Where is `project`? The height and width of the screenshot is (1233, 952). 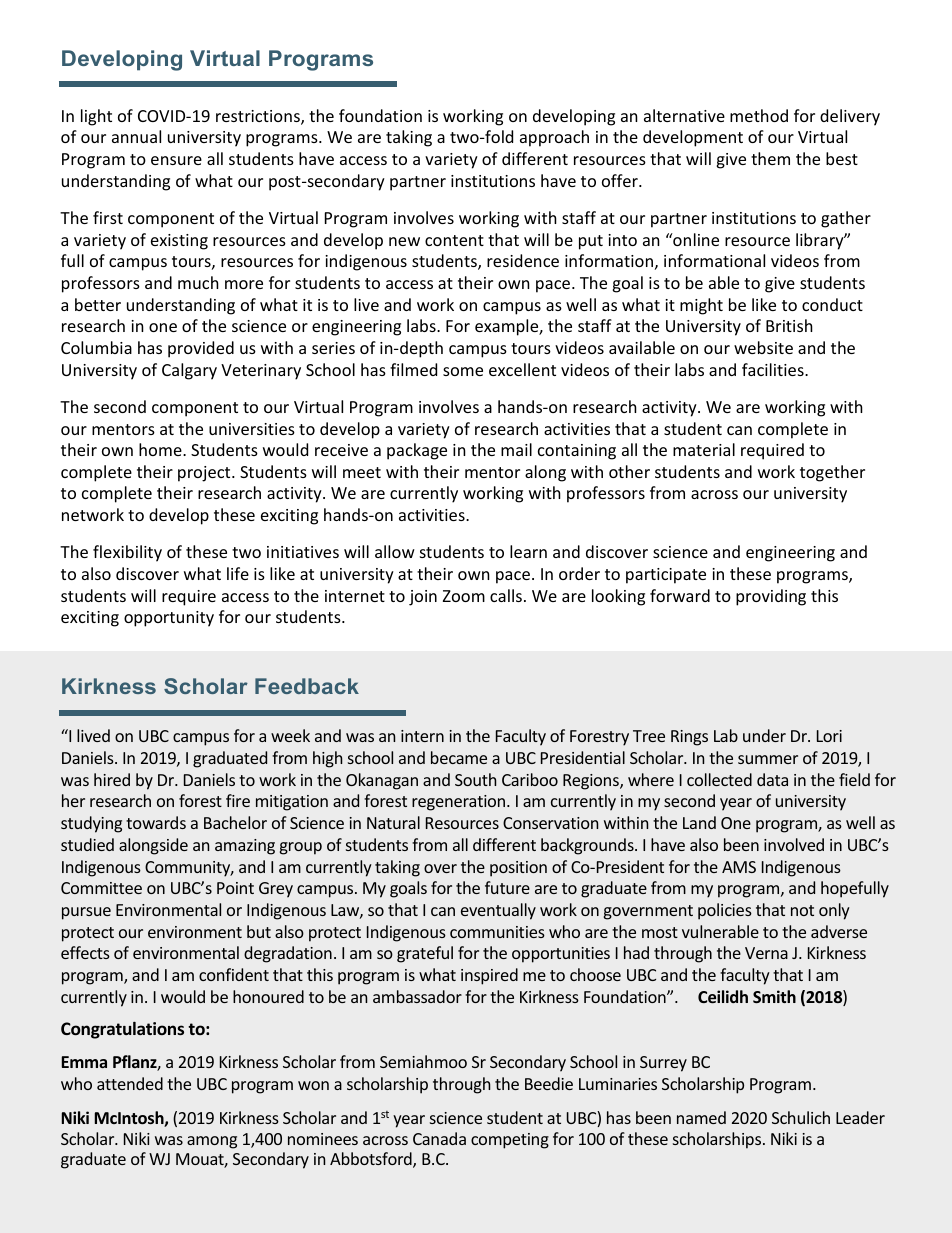 project is located at coordinates (205, 474).
